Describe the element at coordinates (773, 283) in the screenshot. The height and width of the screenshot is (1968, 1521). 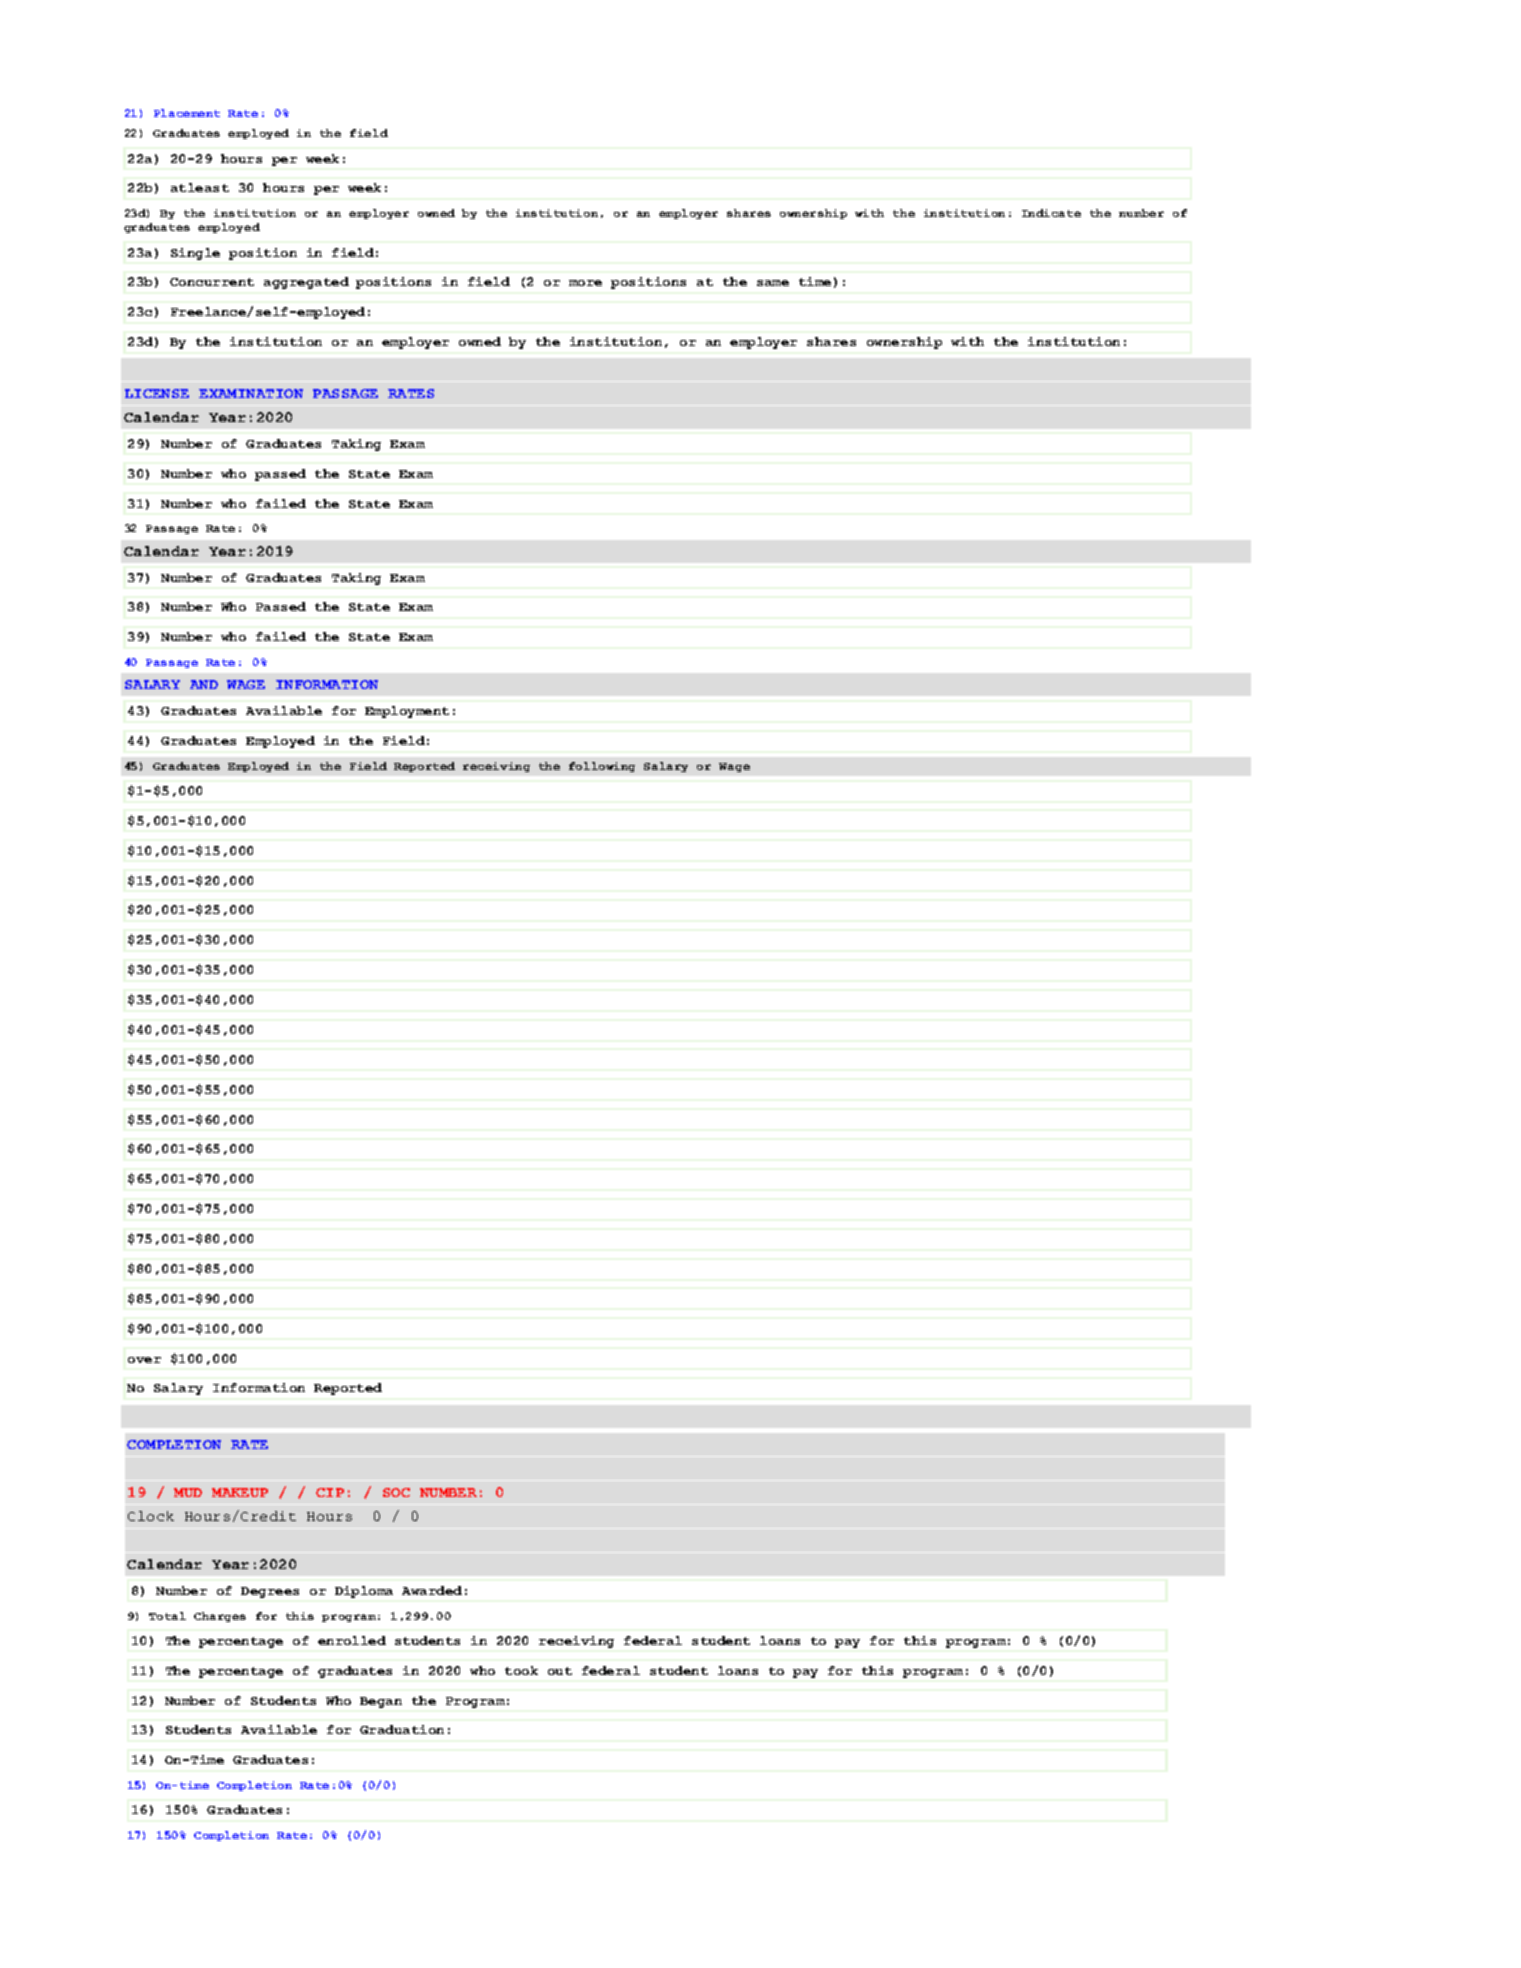
I see `same` at that location.
